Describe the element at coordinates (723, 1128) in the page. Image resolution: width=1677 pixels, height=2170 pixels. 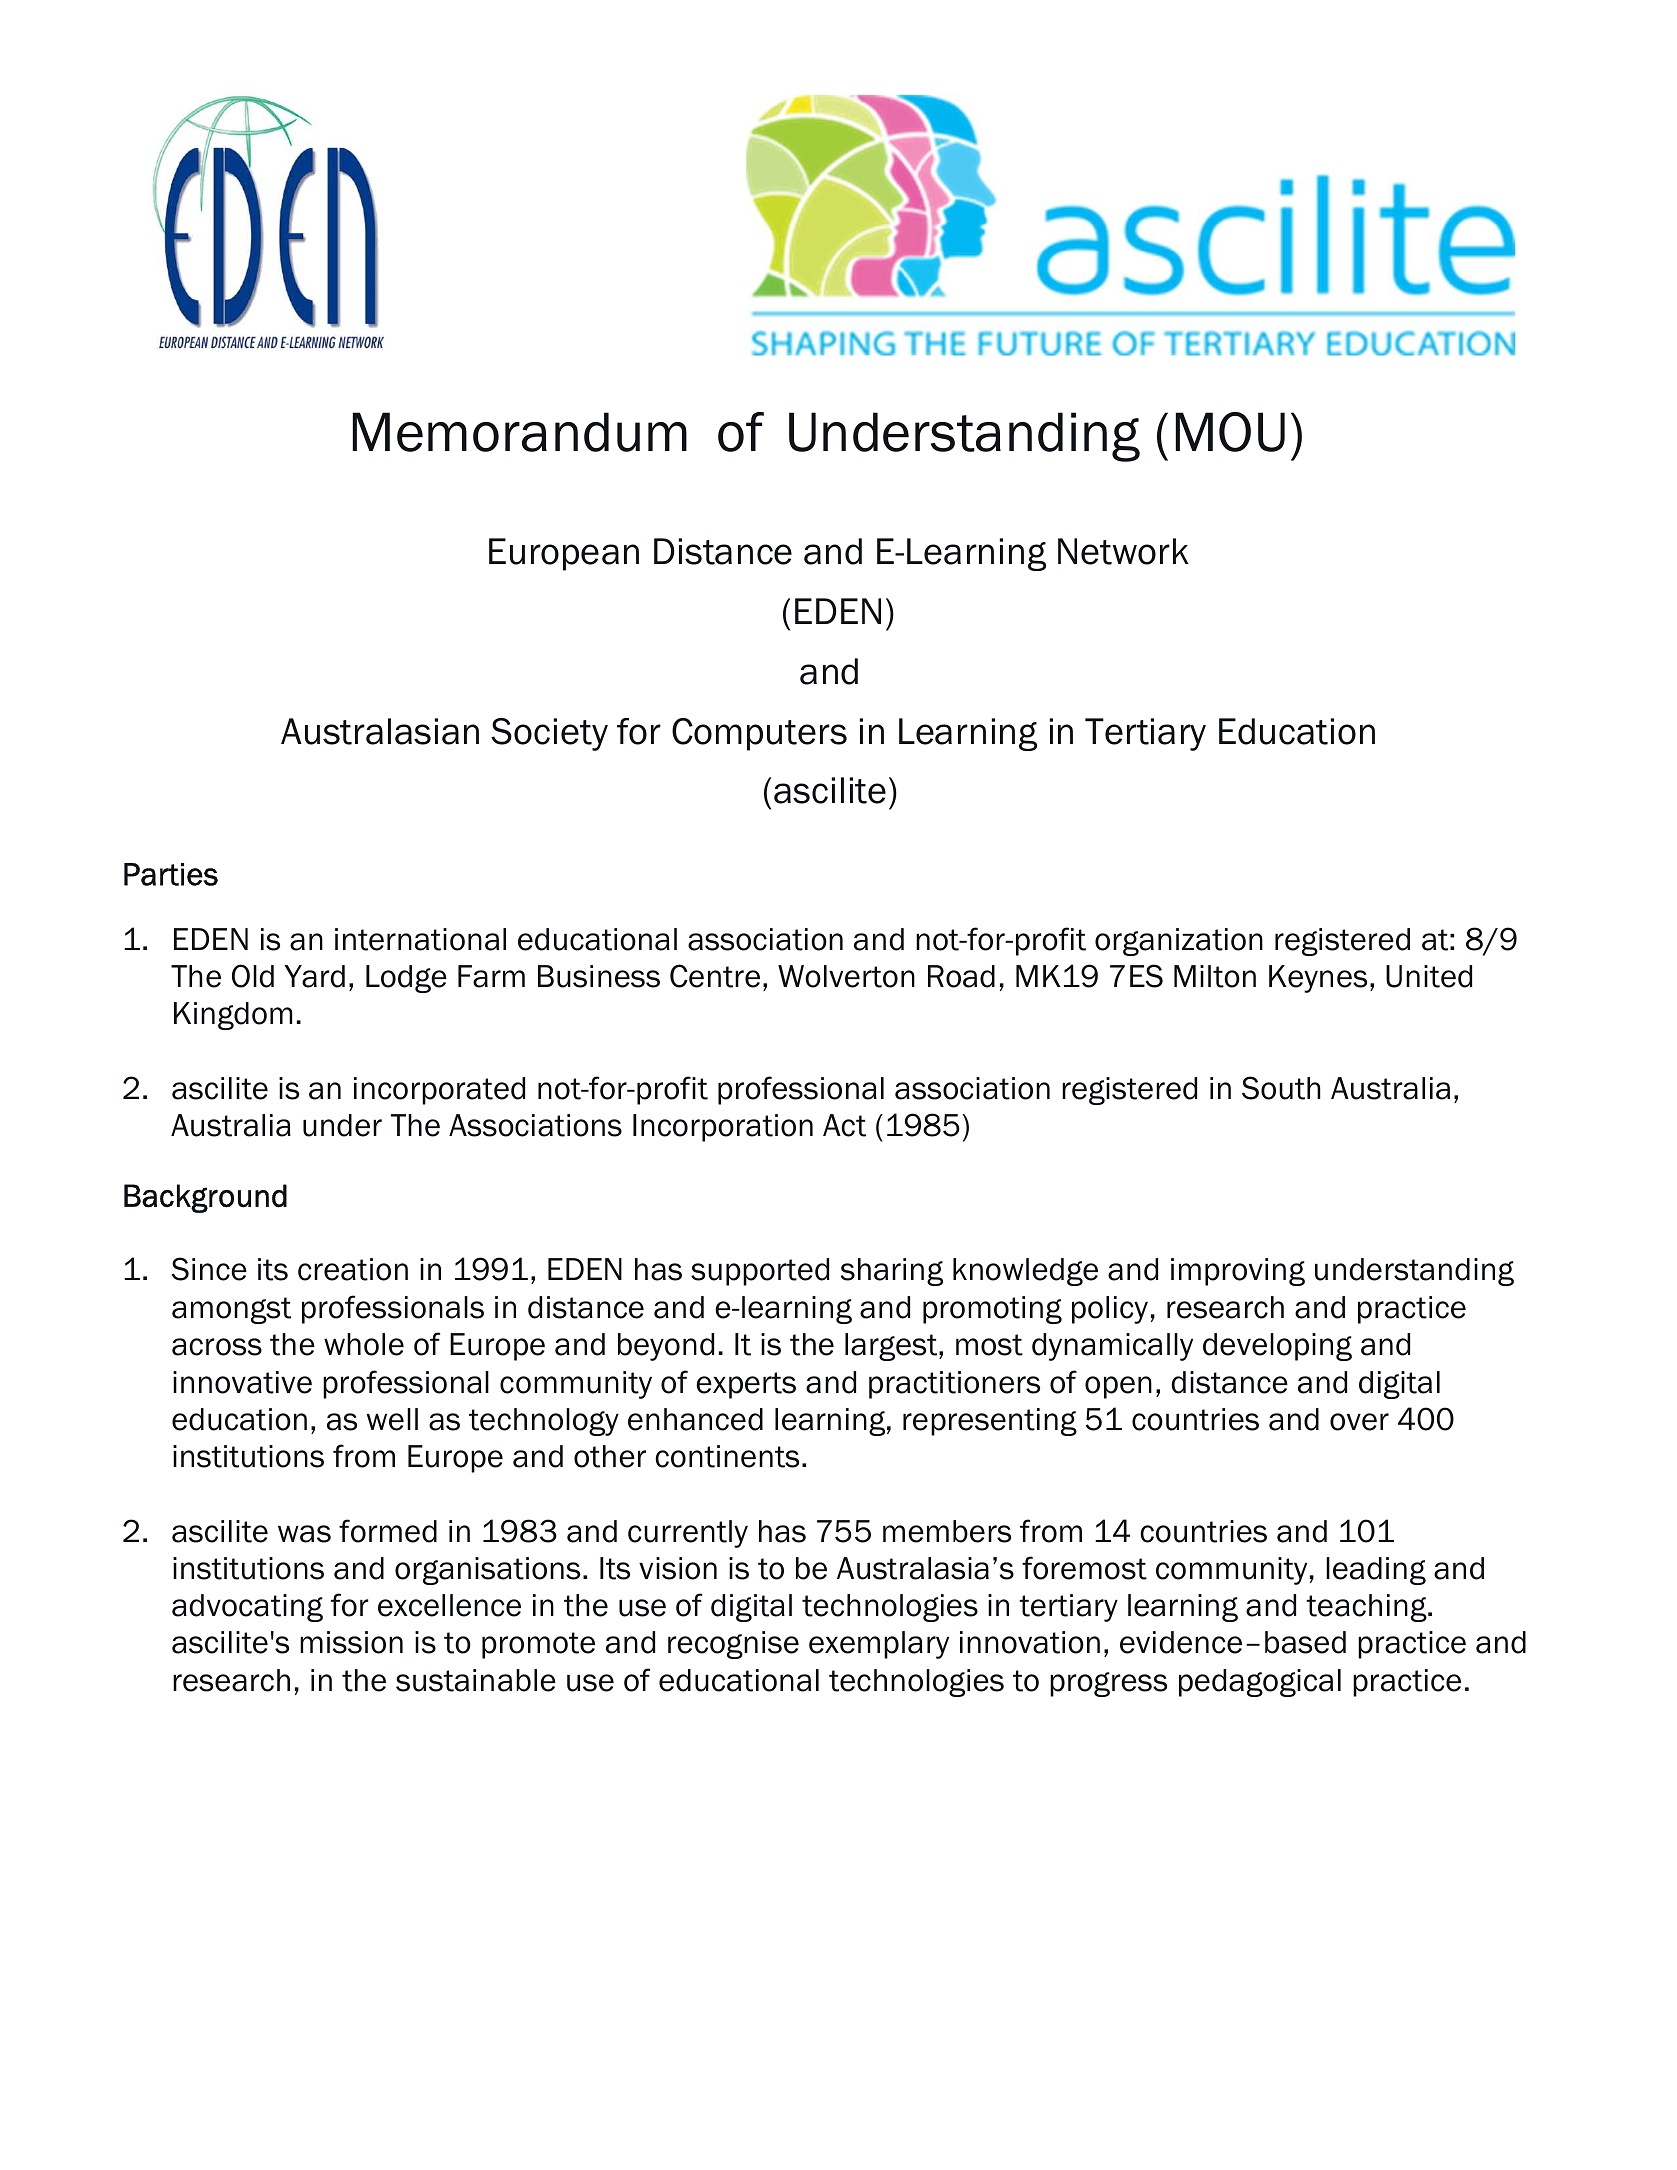
I see `Incorporation` at that location.
